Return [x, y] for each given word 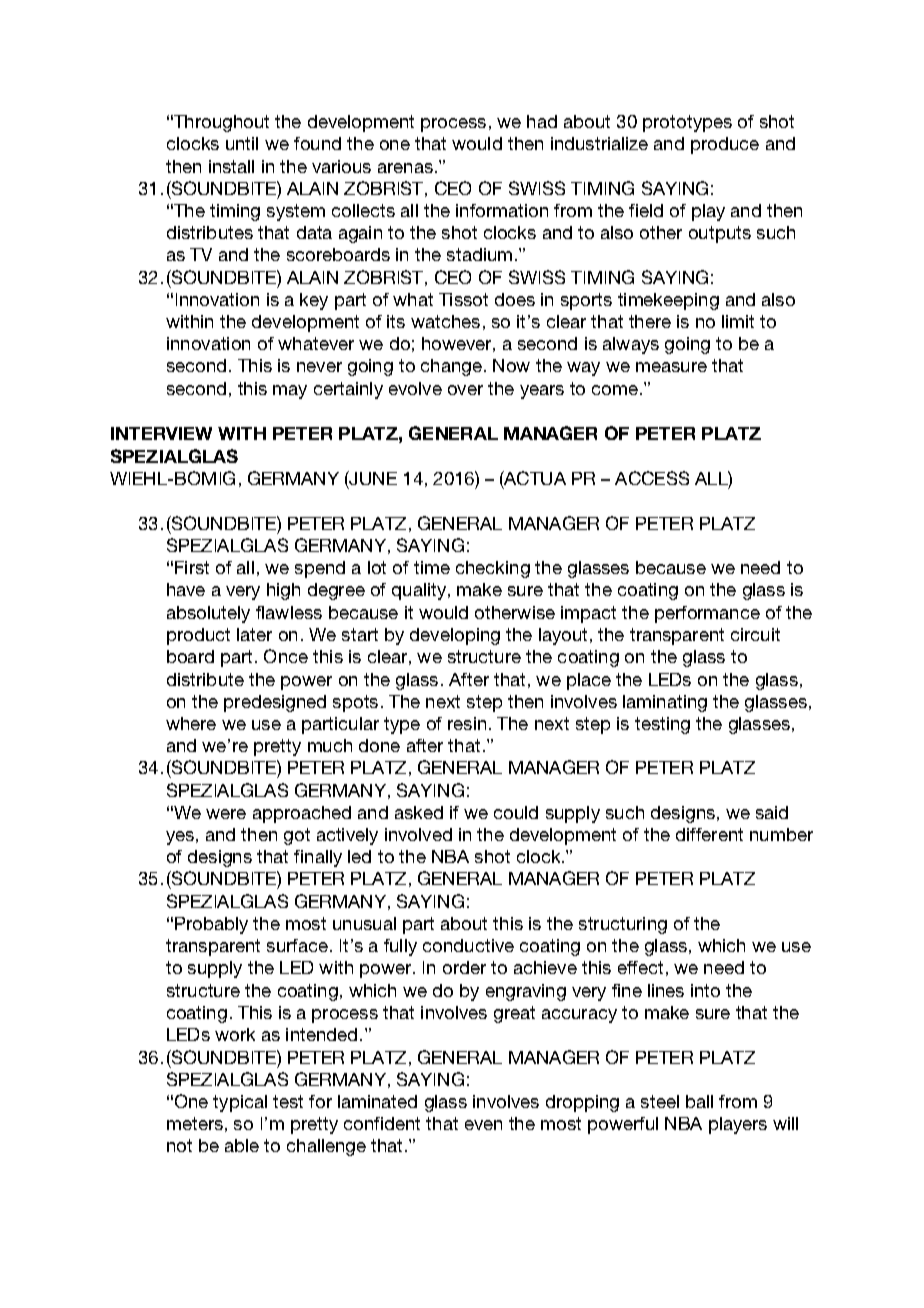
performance [707, 614]
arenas [405, 168]
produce [725, 145]
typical [240, 1103]
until [242, 143]
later [254, 634]
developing [455, 636]
